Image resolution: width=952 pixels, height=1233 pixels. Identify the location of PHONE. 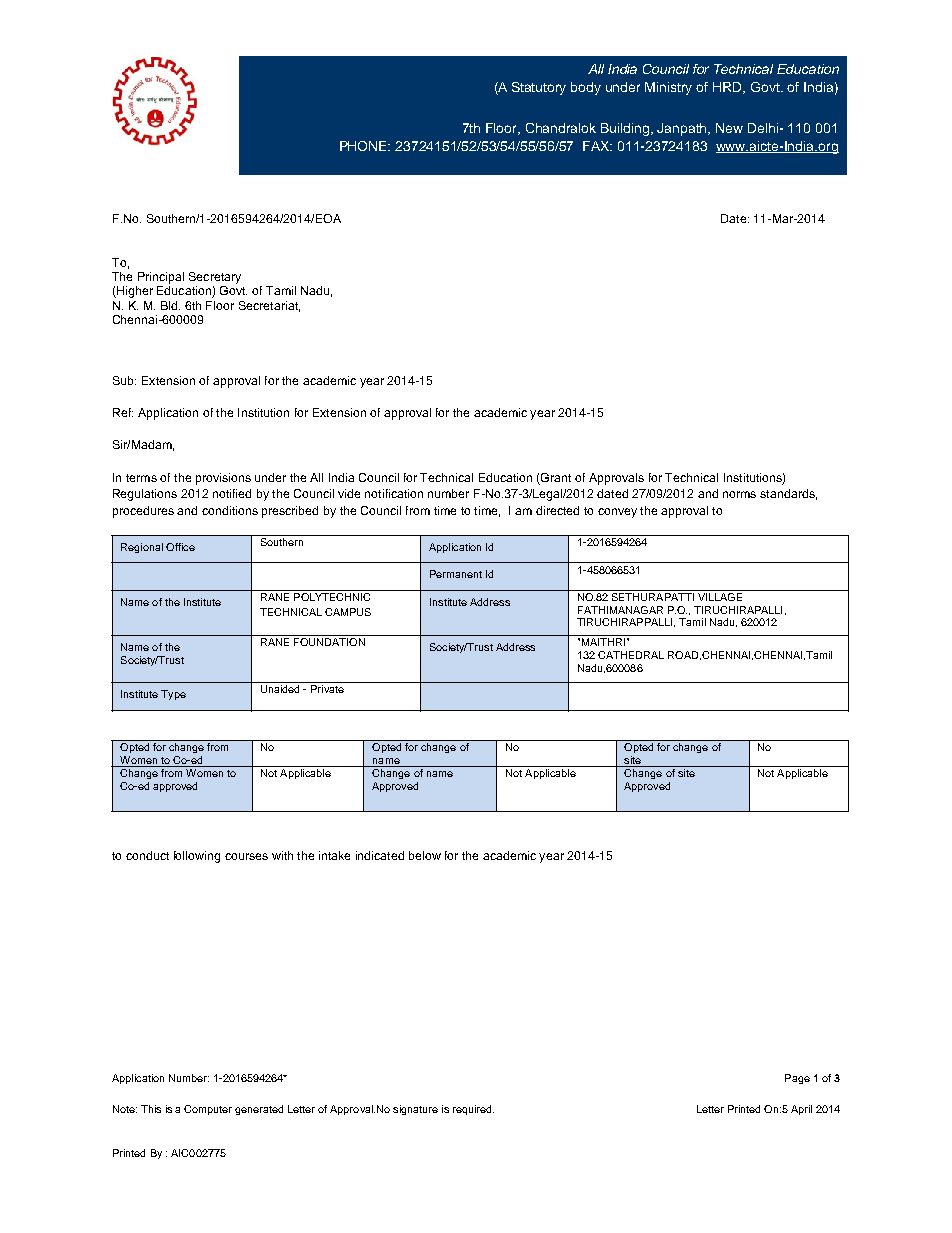
(365, 146).
